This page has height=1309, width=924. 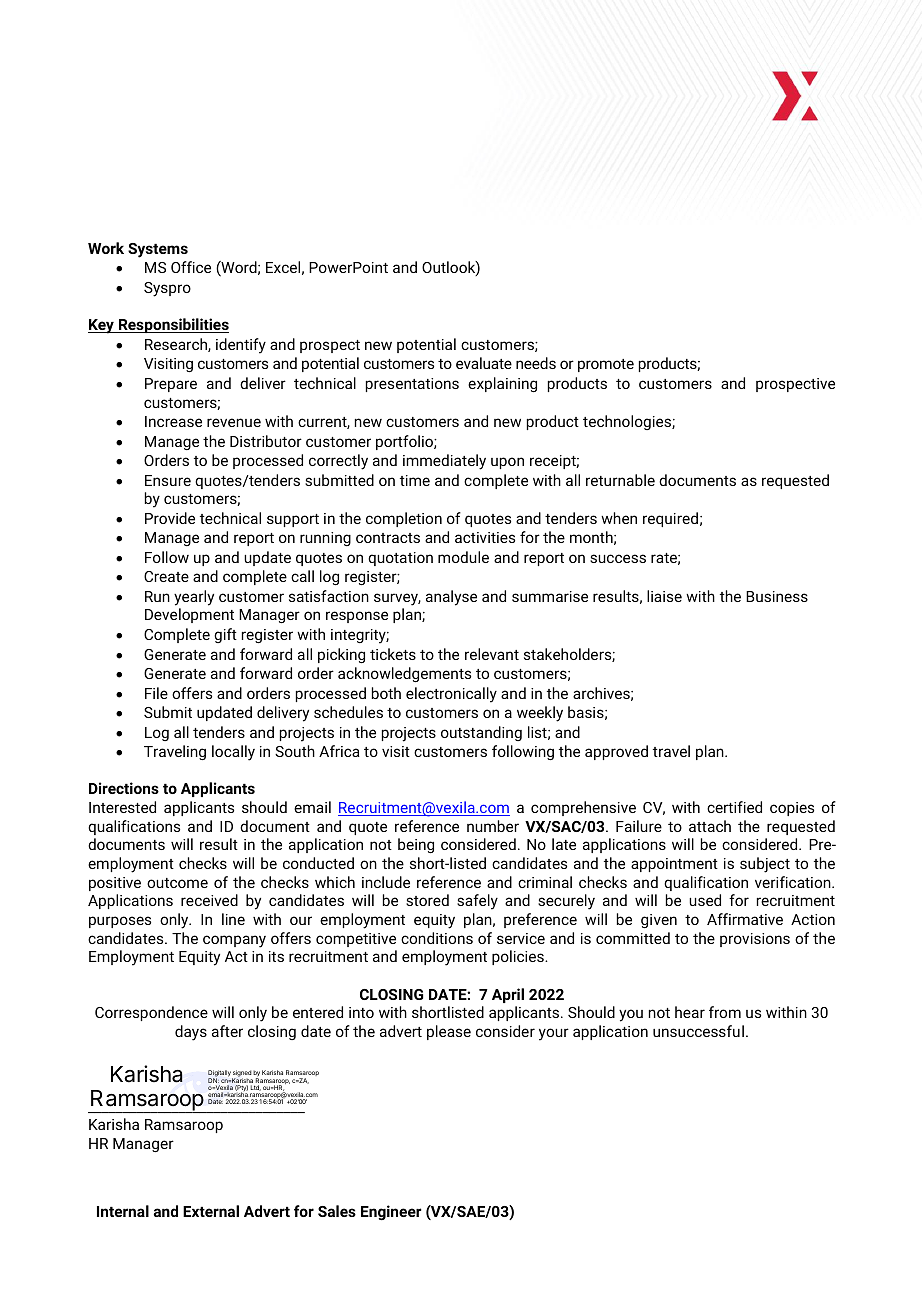 What do you see at coordinates (616, 752) in the page?
I see `approved` at bounding box center [616, 752].
